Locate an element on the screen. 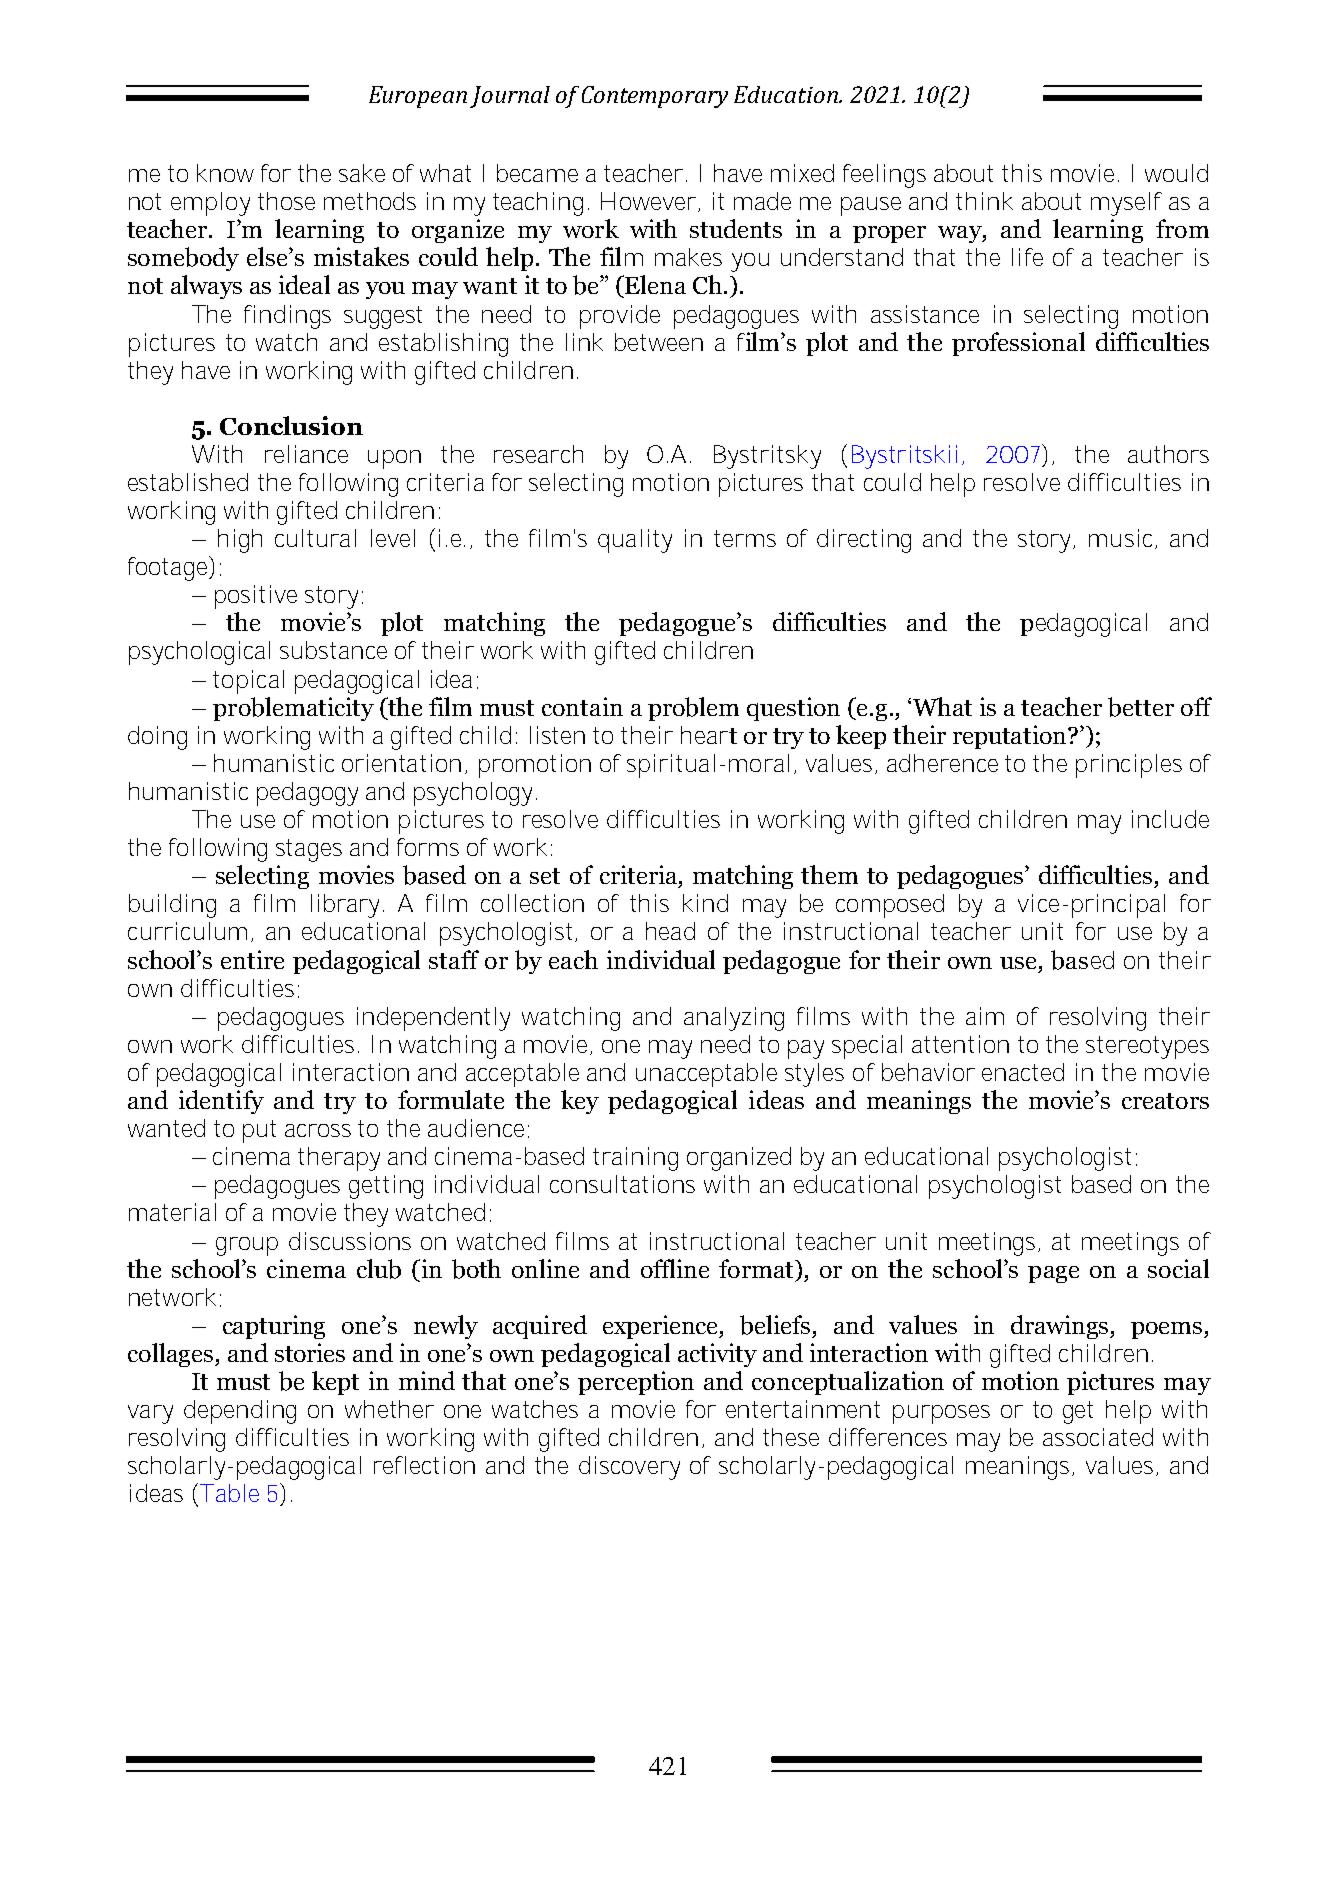  depending is located at coordinates (240, 1412).
